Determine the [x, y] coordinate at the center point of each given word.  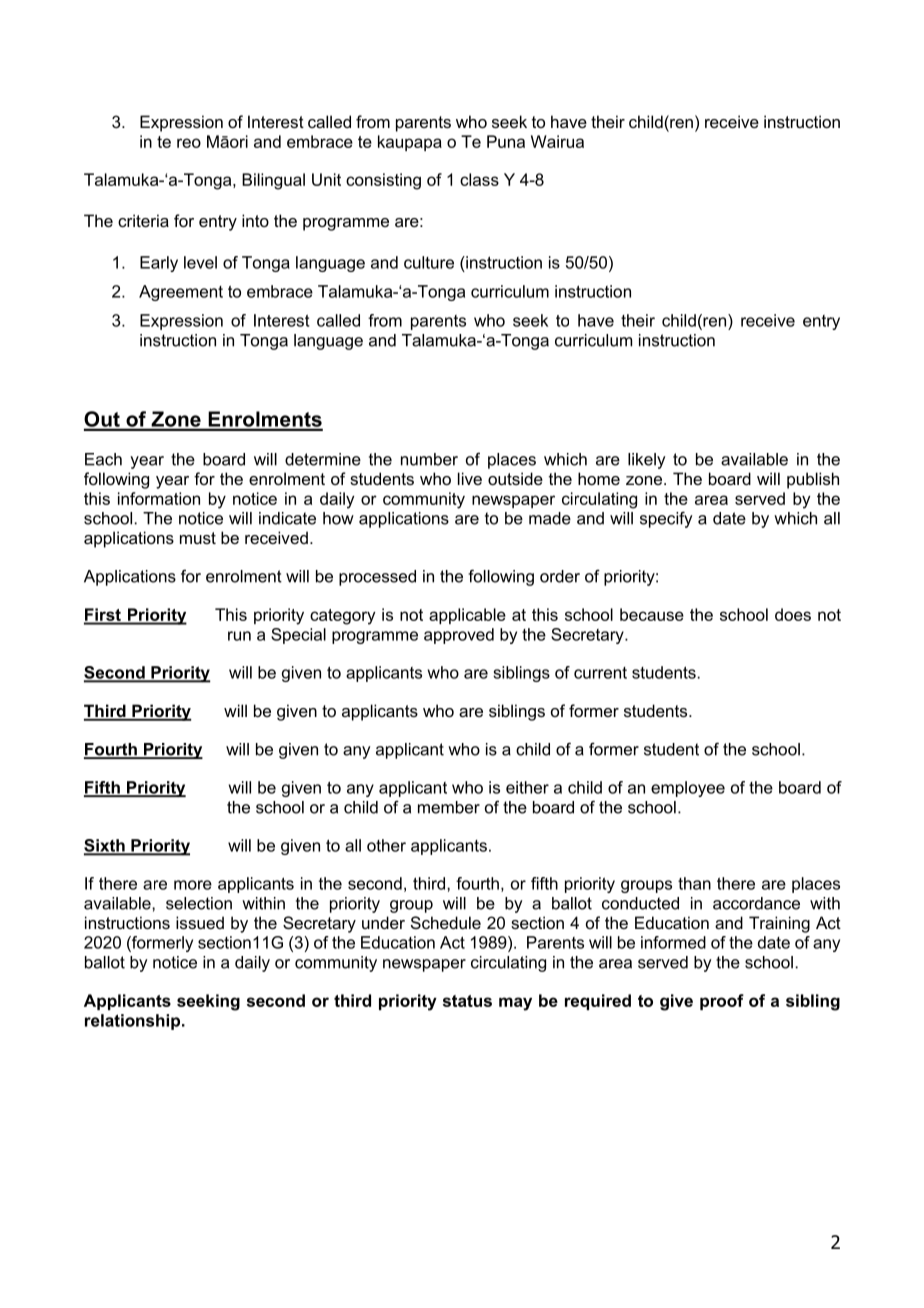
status [467, 1001]
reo [189, 143]
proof [722, 1002]
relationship [134, 1022]
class [479, 179]
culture [429, 262]
